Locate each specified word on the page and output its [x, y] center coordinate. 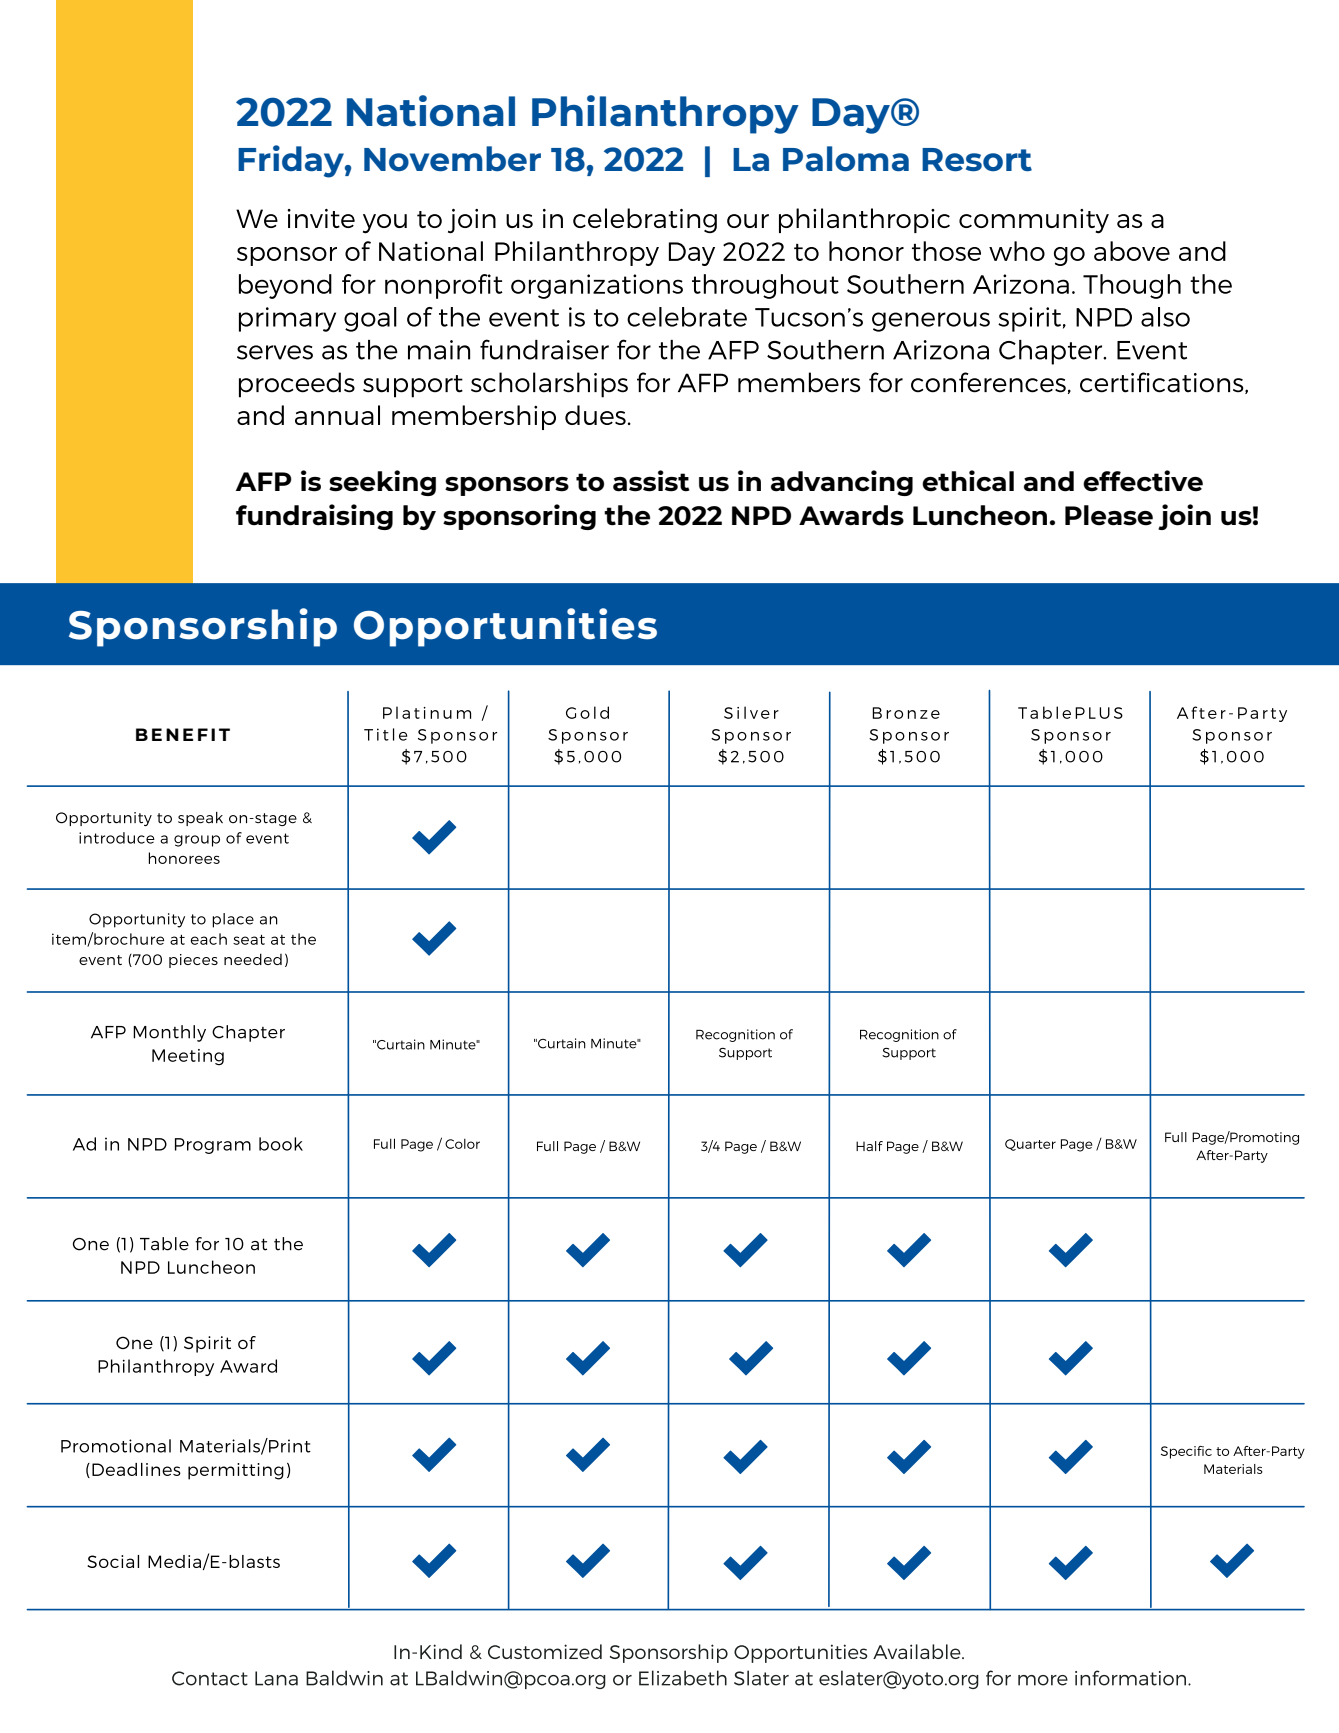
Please [1109, 515]
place [233, 920]
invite [321, 218]
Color [462, 1144]
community [1034, 221]
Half [869, 1146]
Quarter [1030, 1145]
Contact [210, 1678]
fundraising [314, 517]
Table [164, 1244]
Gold [587, 712]
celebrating [645, 220]
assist [651, 481]
